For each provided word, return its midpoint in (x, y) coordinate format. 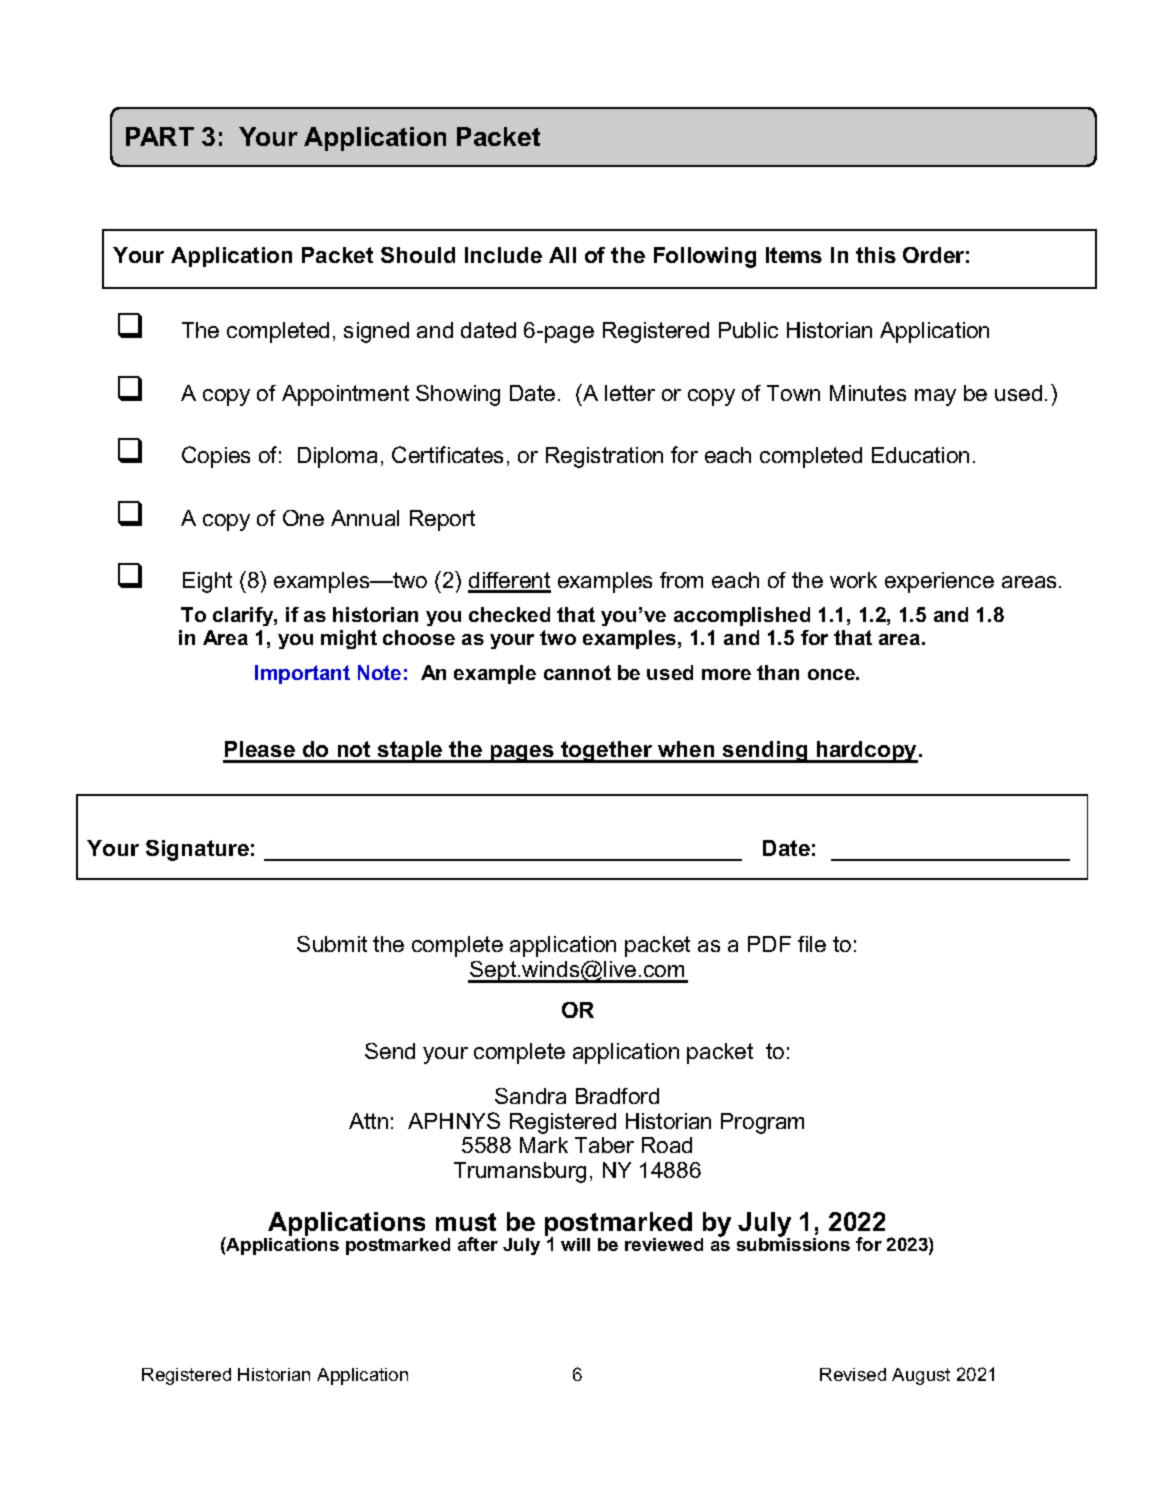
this (876, 255)
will (575, 1244)
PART (160, 136)
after (478, 1244)
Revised (853, 1374)
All (562, 255)
